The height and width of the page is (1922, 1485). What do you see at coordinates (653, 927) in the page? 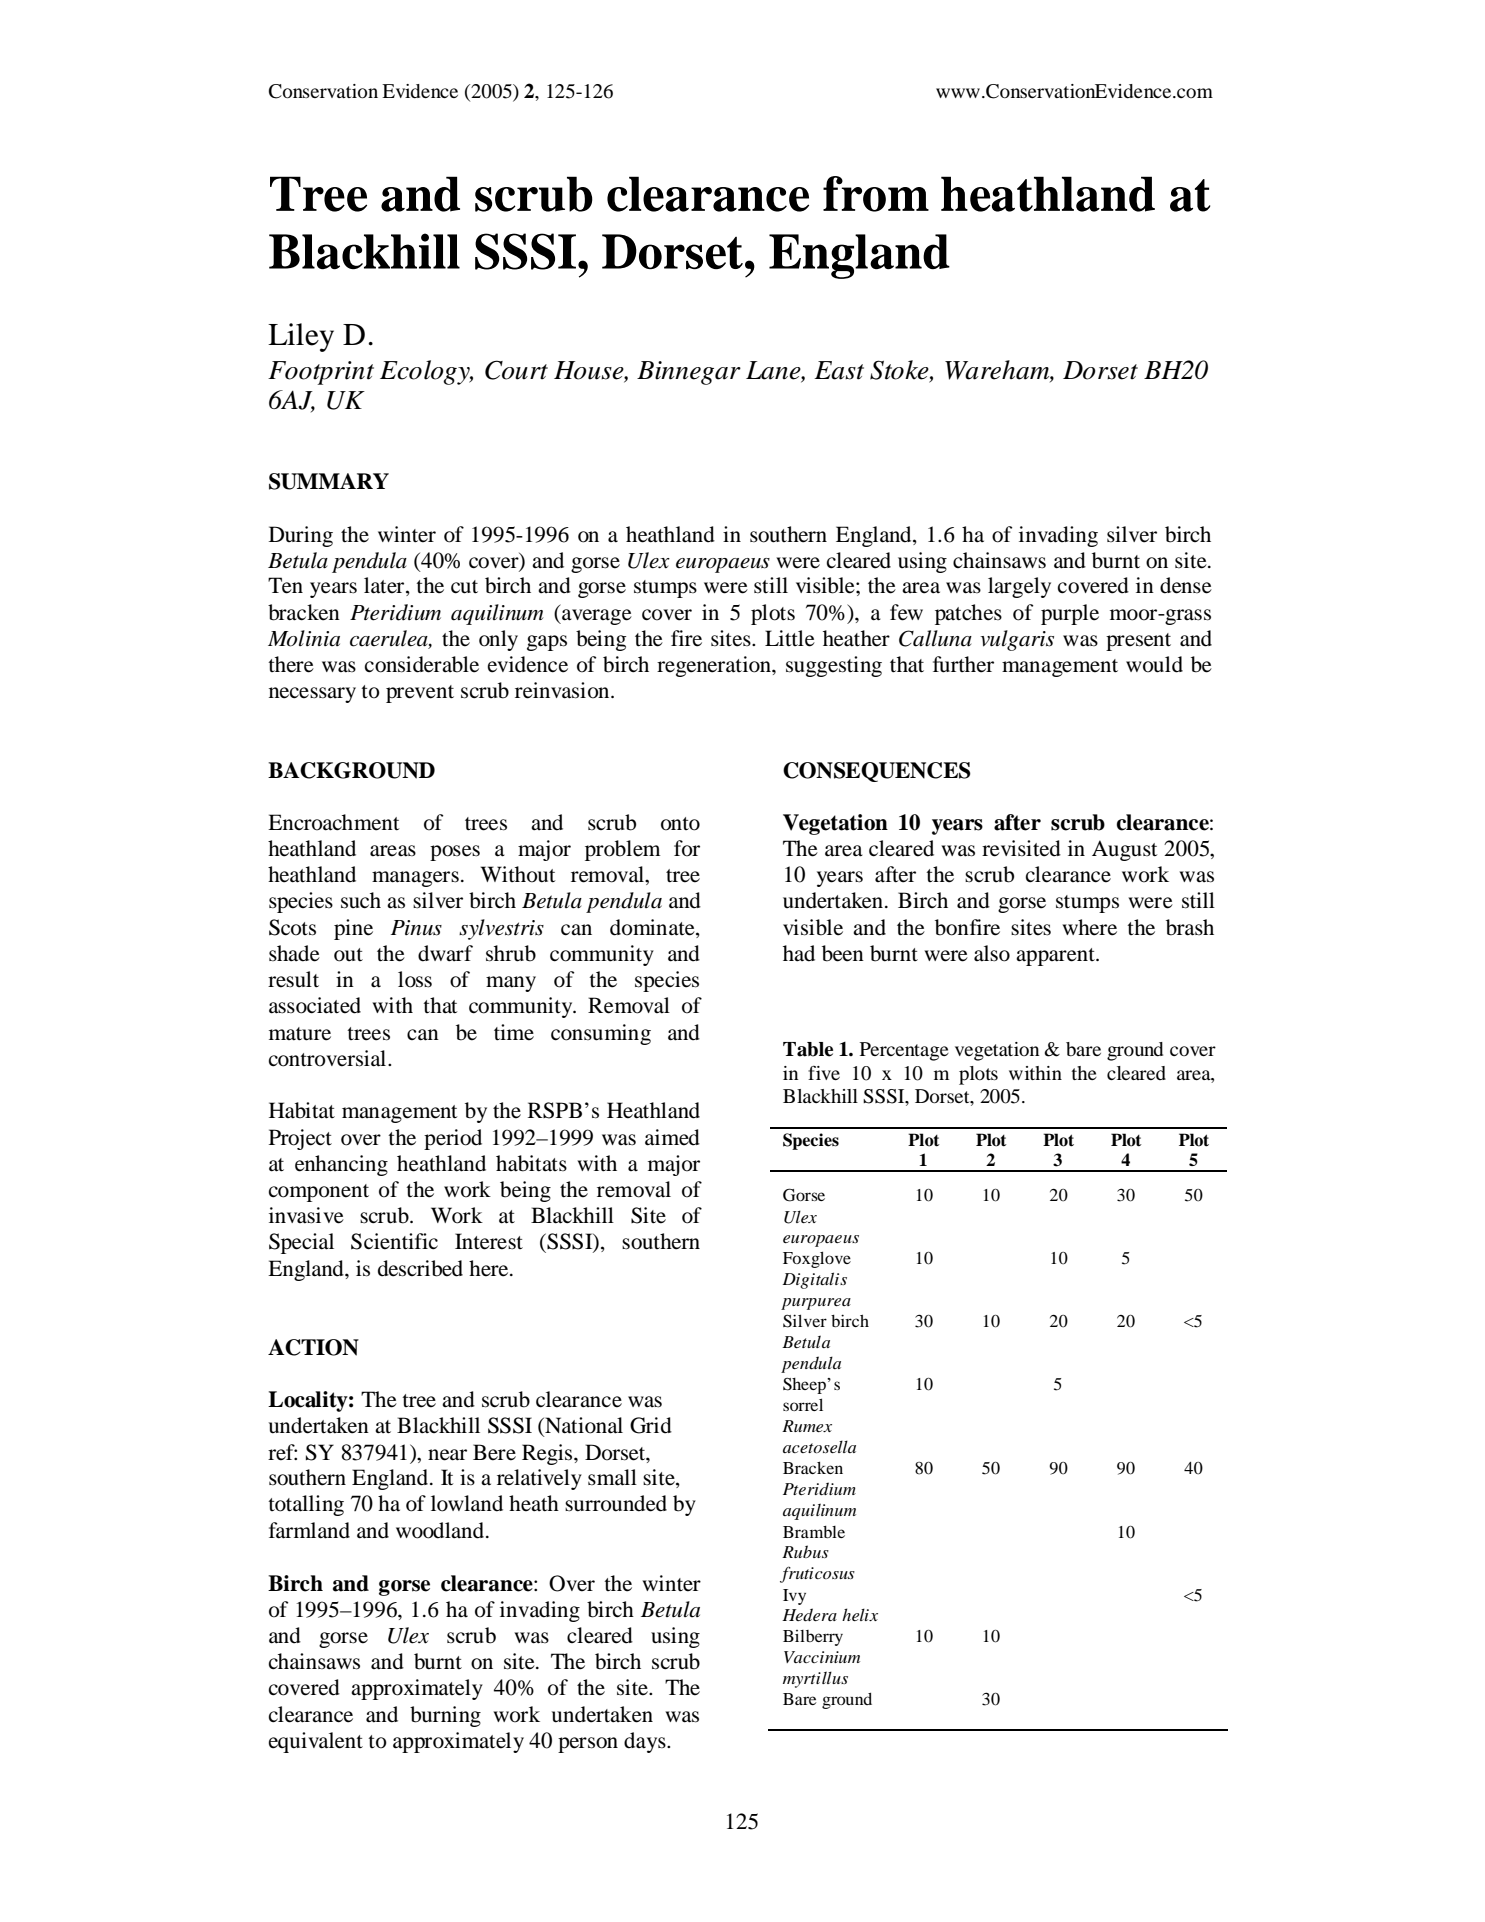
I see `dominate` at bounding box center [653, 927].
